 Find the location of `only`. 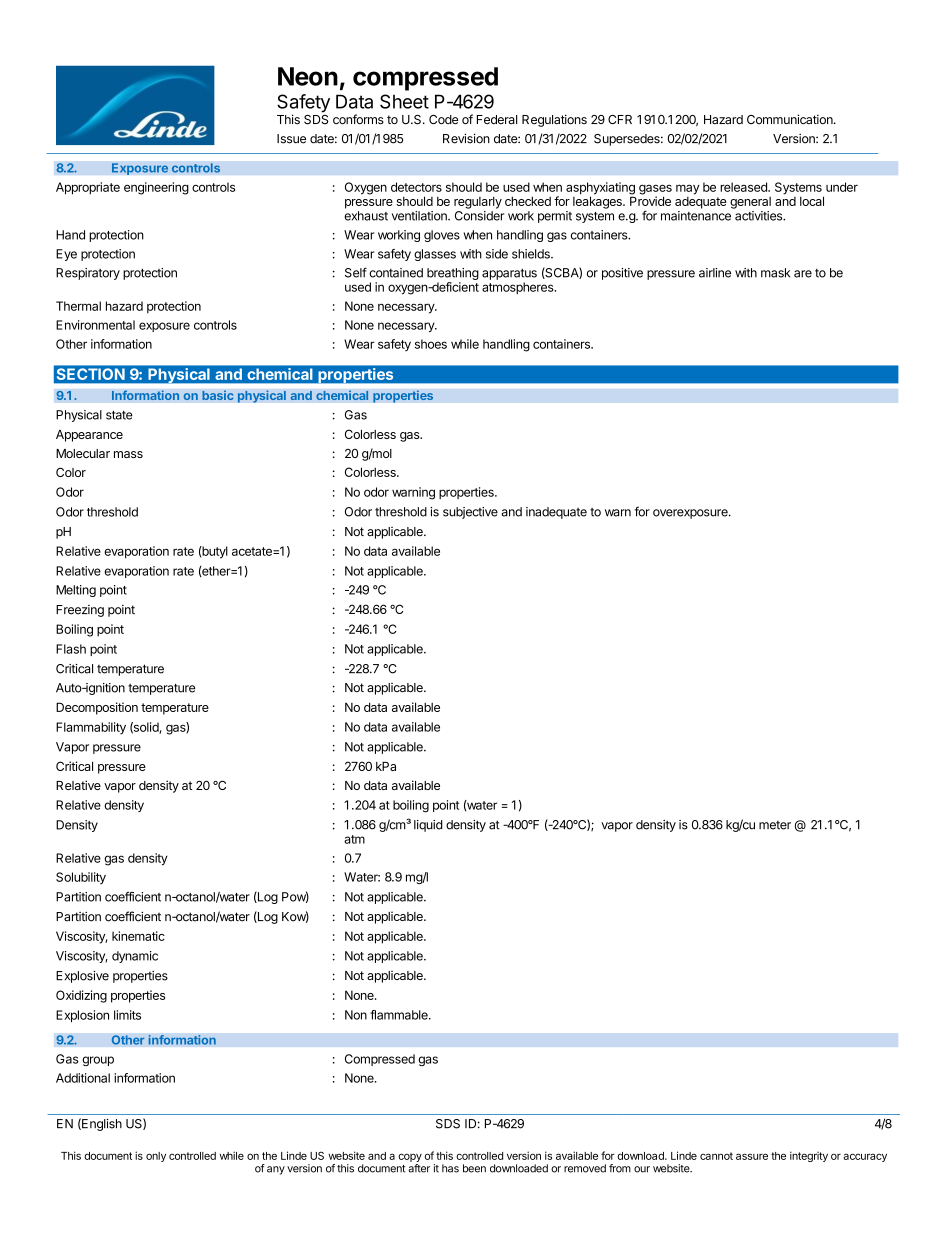

only is located at coordinates (156, 1157).
